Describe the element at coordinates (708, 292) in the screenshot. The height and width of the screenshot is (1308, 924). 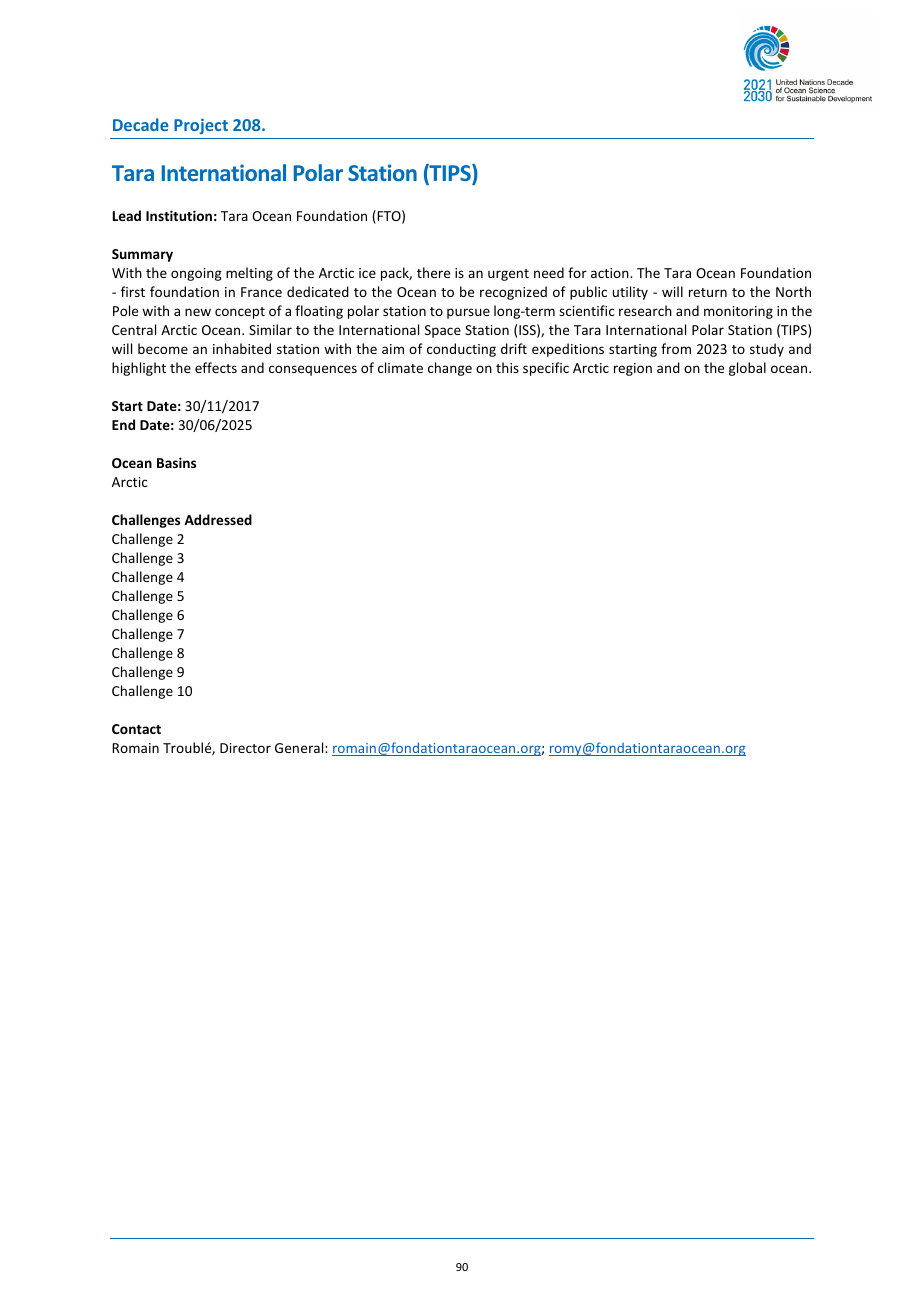
I see `return` at that location.
